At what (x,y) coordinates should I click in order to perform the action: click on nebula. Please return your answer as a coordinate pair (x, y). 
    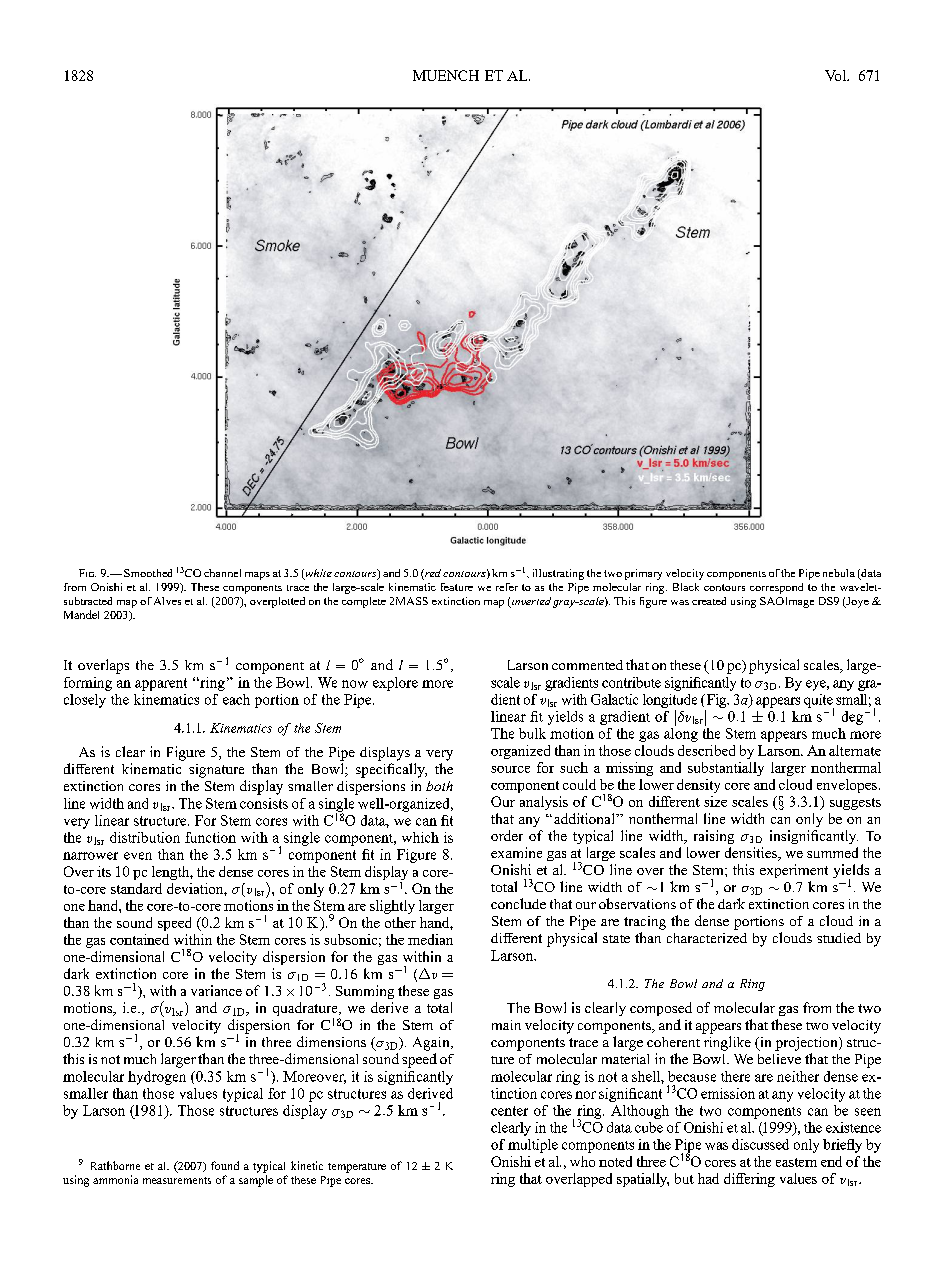
    Looking at the image, I should click on (839, 573).
